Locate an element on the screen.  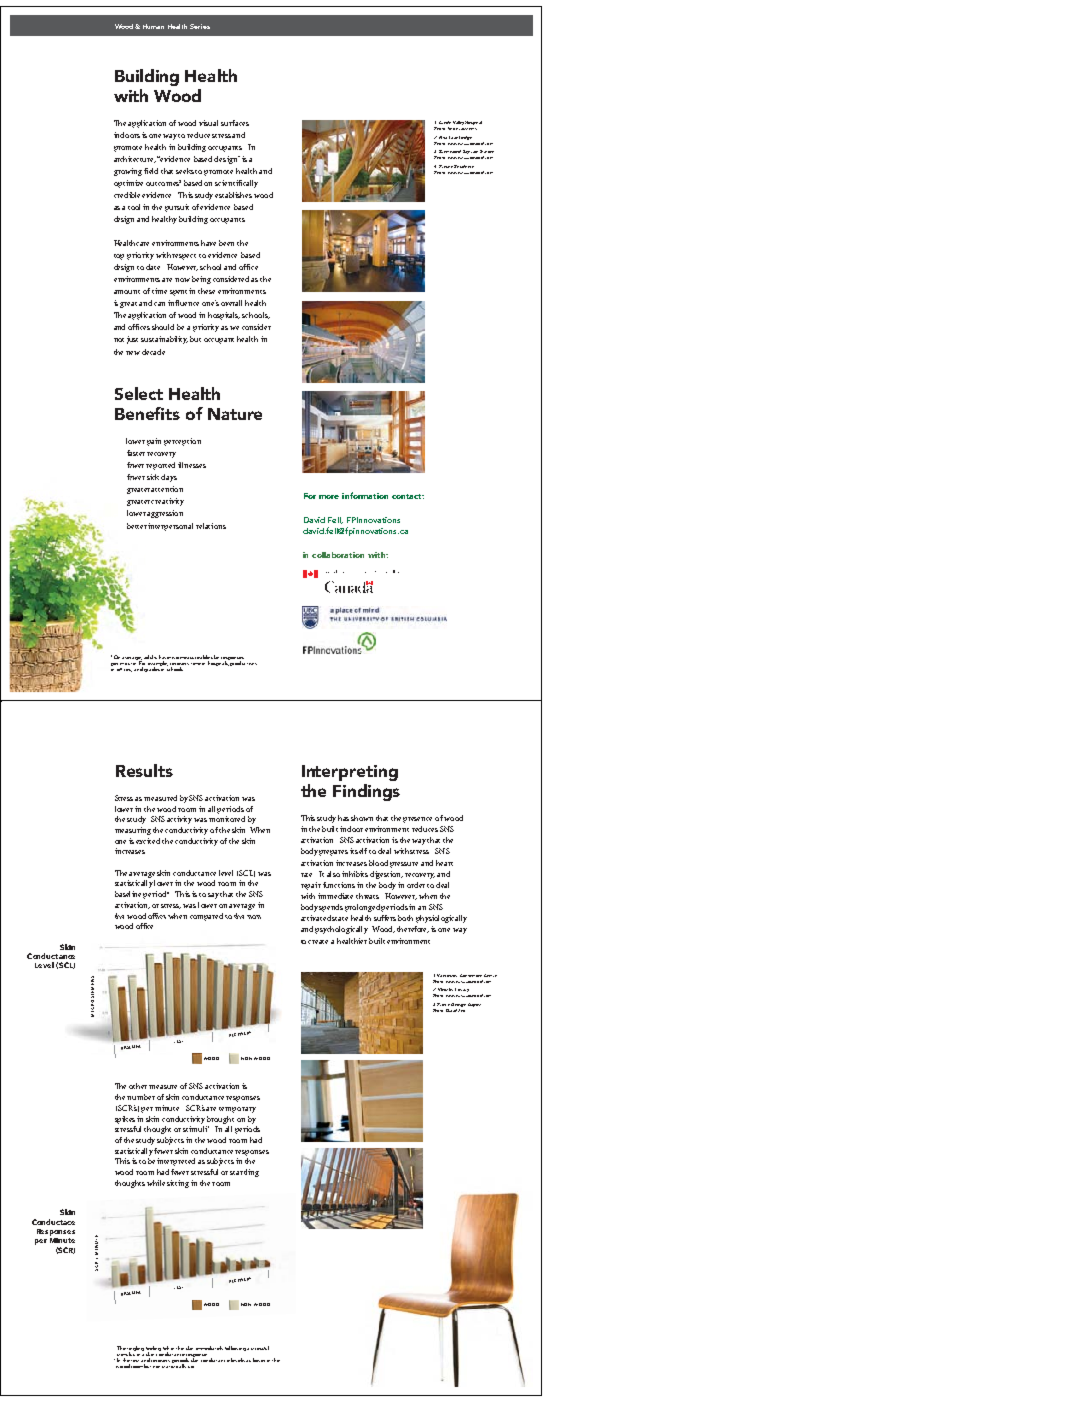
Credit is located at coordinates (445, 122).
